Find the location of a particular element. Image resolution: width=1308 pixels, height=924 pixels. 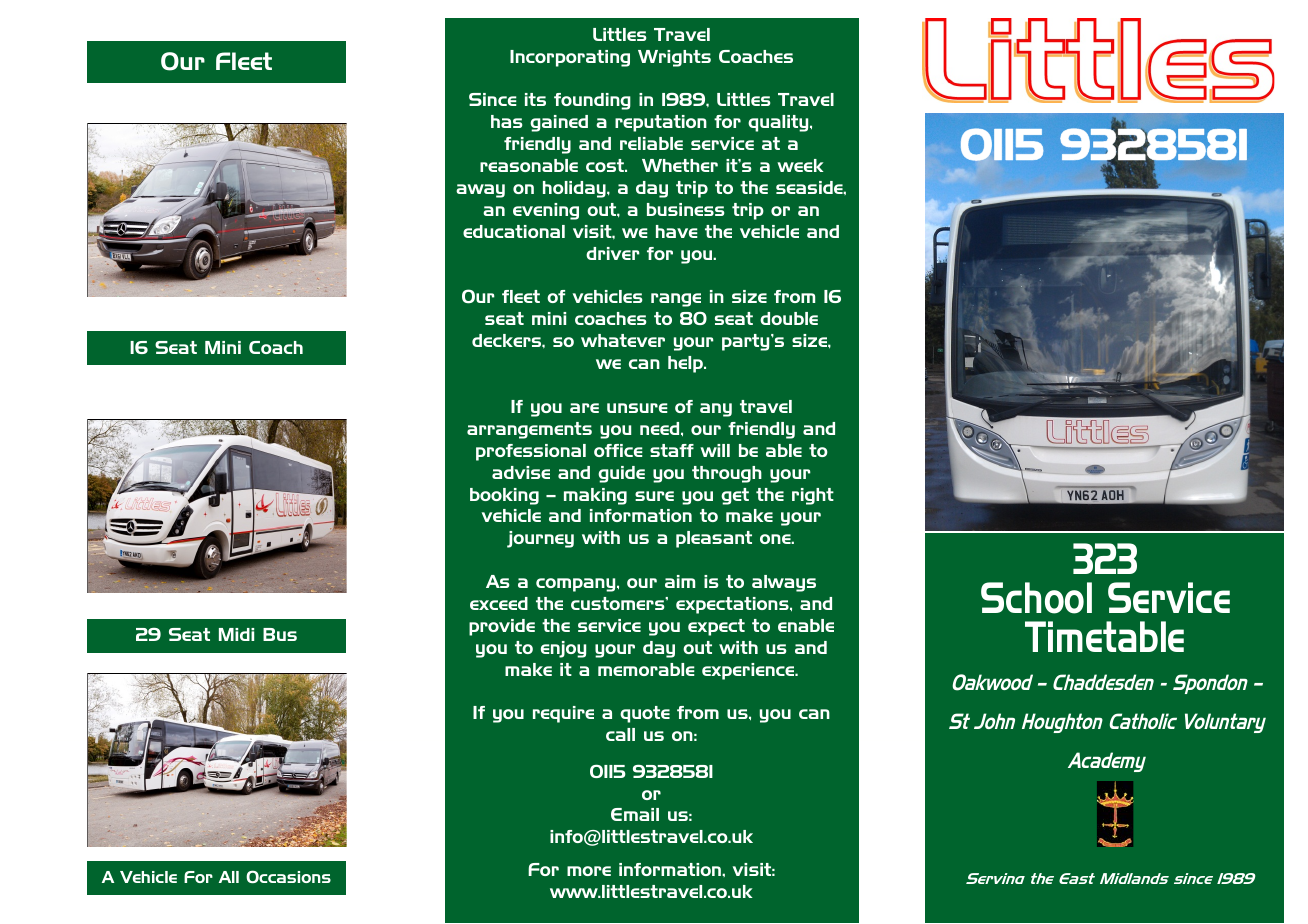

founding is located at coordinates (592, 101).
